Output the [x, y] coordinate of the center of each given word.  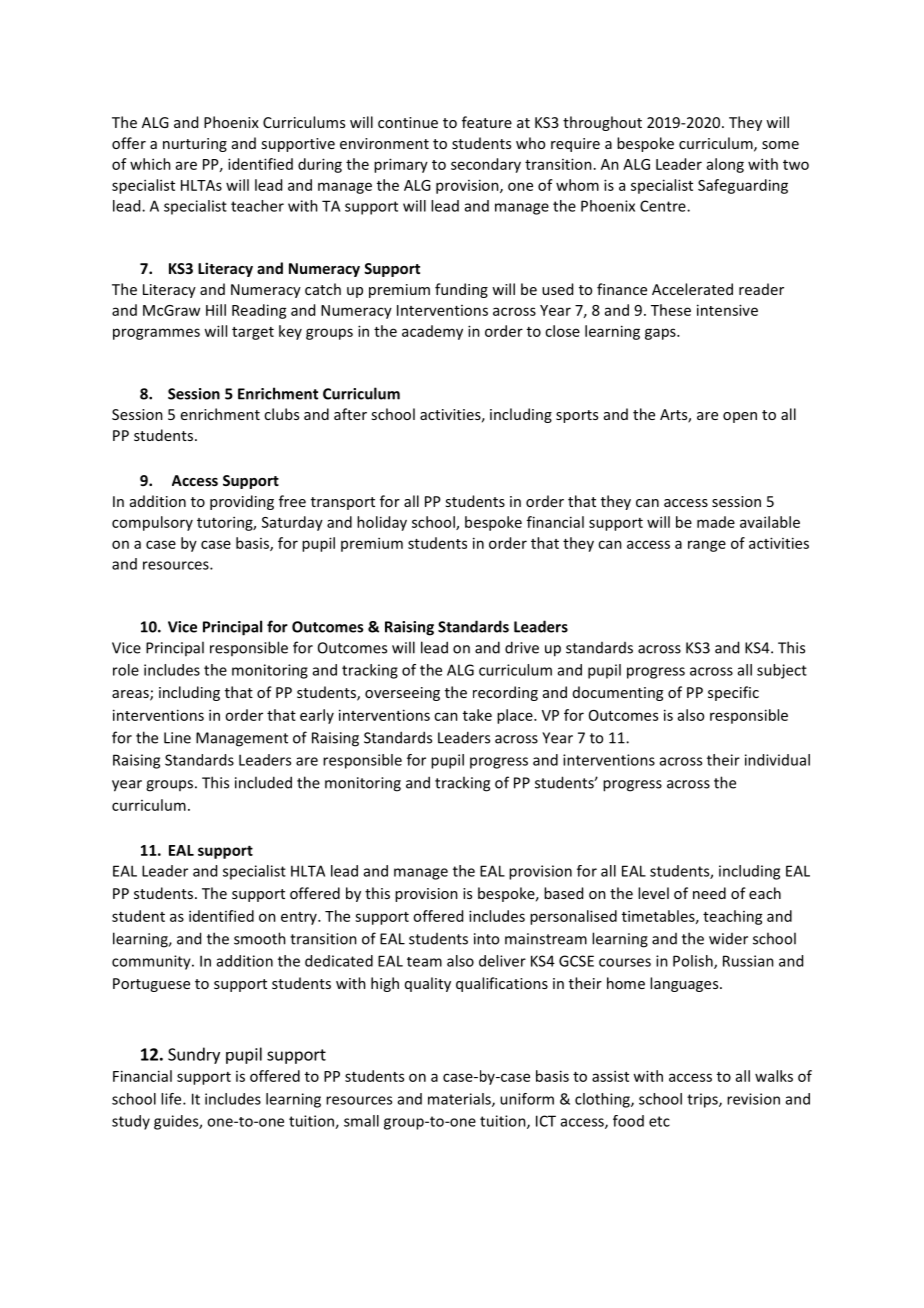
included [263, 782]
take [477, 715]
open [740, 417]
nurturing [195, 145]
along [725, 165]
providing [242, 502]
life [172, 1099]
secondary [486, 165]
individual [777, 760]
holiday [382, 523]
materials [460, 1100]
